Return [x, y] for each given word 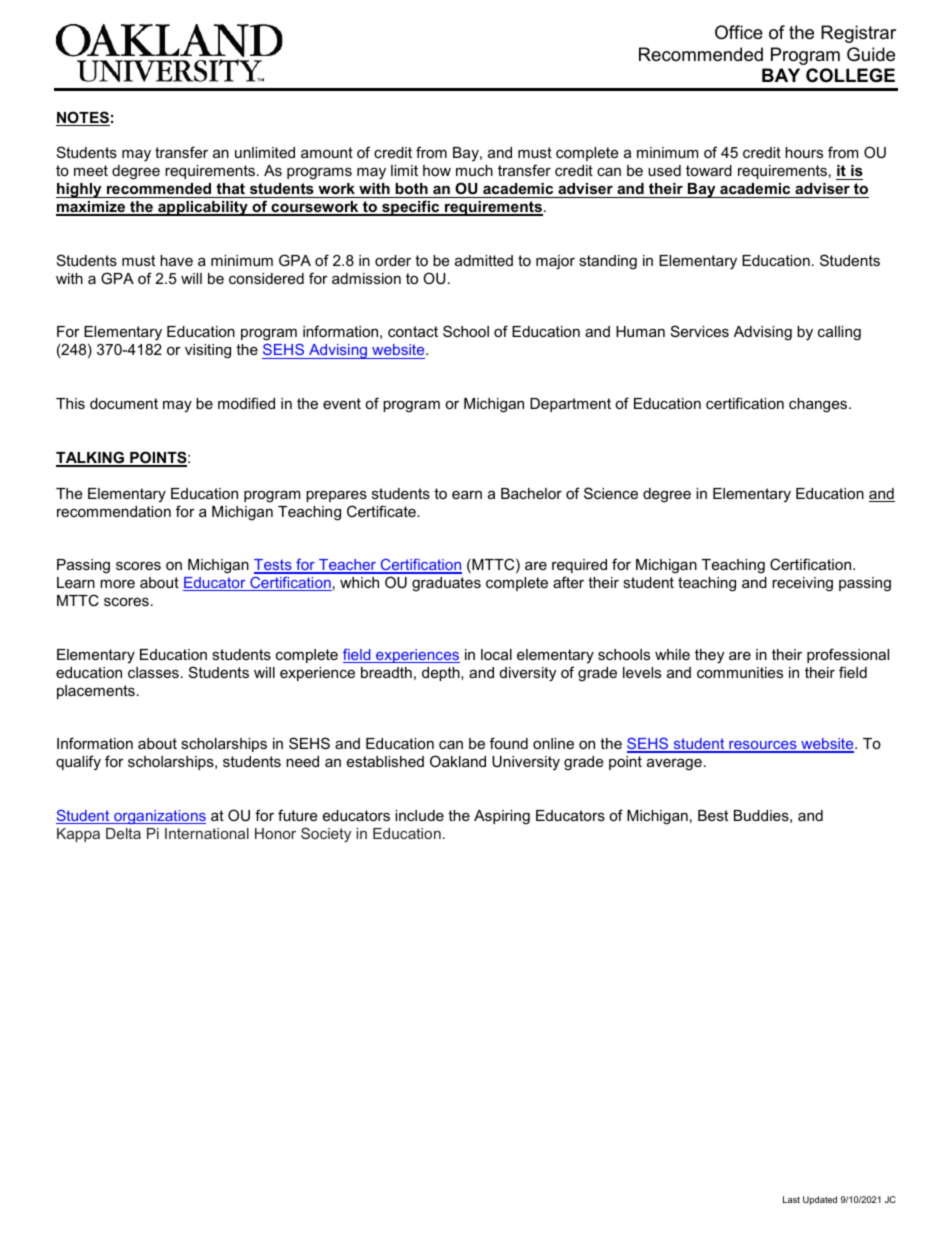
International [207, 833]
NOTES [83, 118]
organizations [159, 817]
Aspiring [502, 817]
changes [819, 405]
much [474, 170]
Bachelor [531, 493]
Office [739, 32]
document [124, 403]
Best [713, 815]
